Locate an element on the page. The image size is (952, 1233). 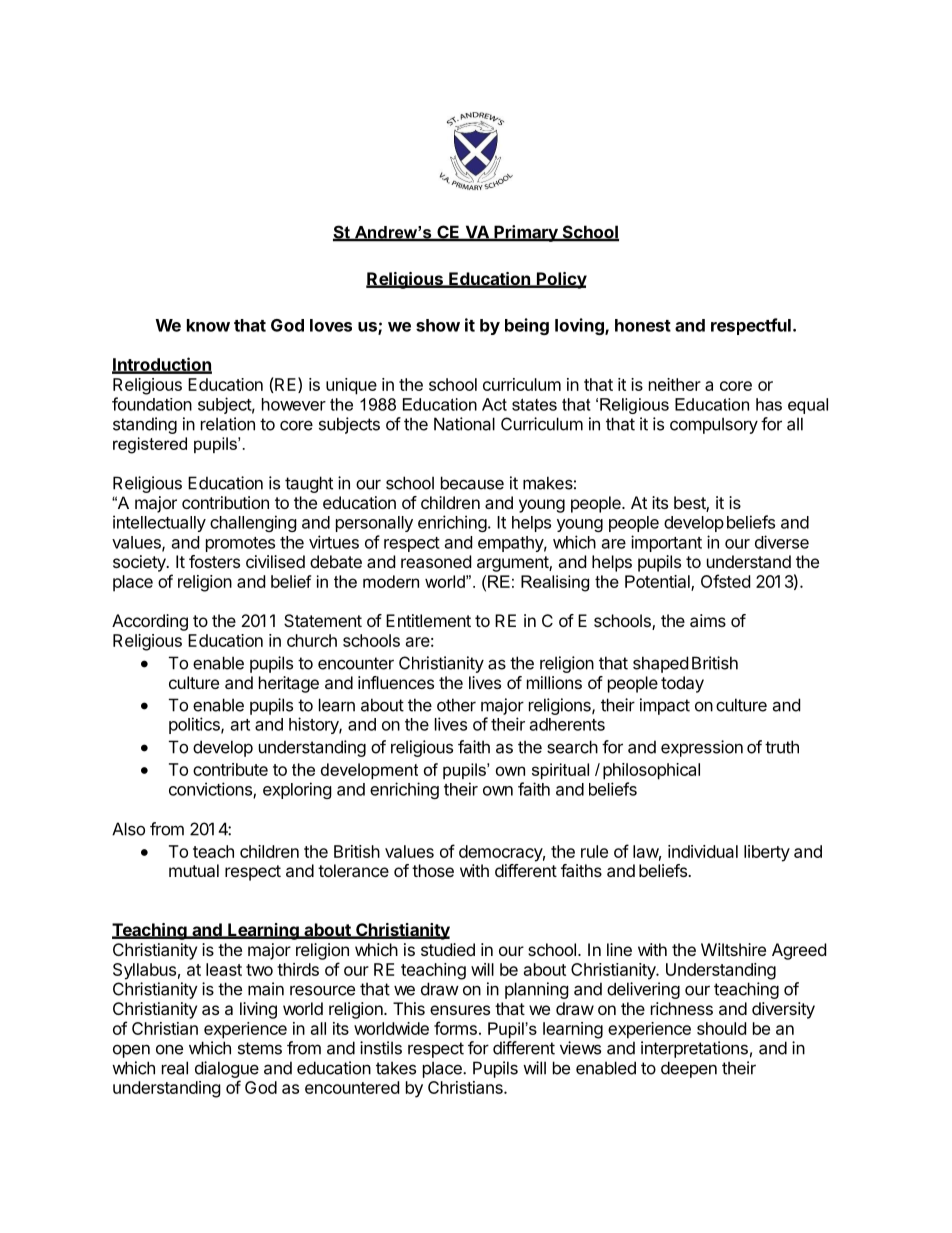
honest is located at coordinates (643, 325).
